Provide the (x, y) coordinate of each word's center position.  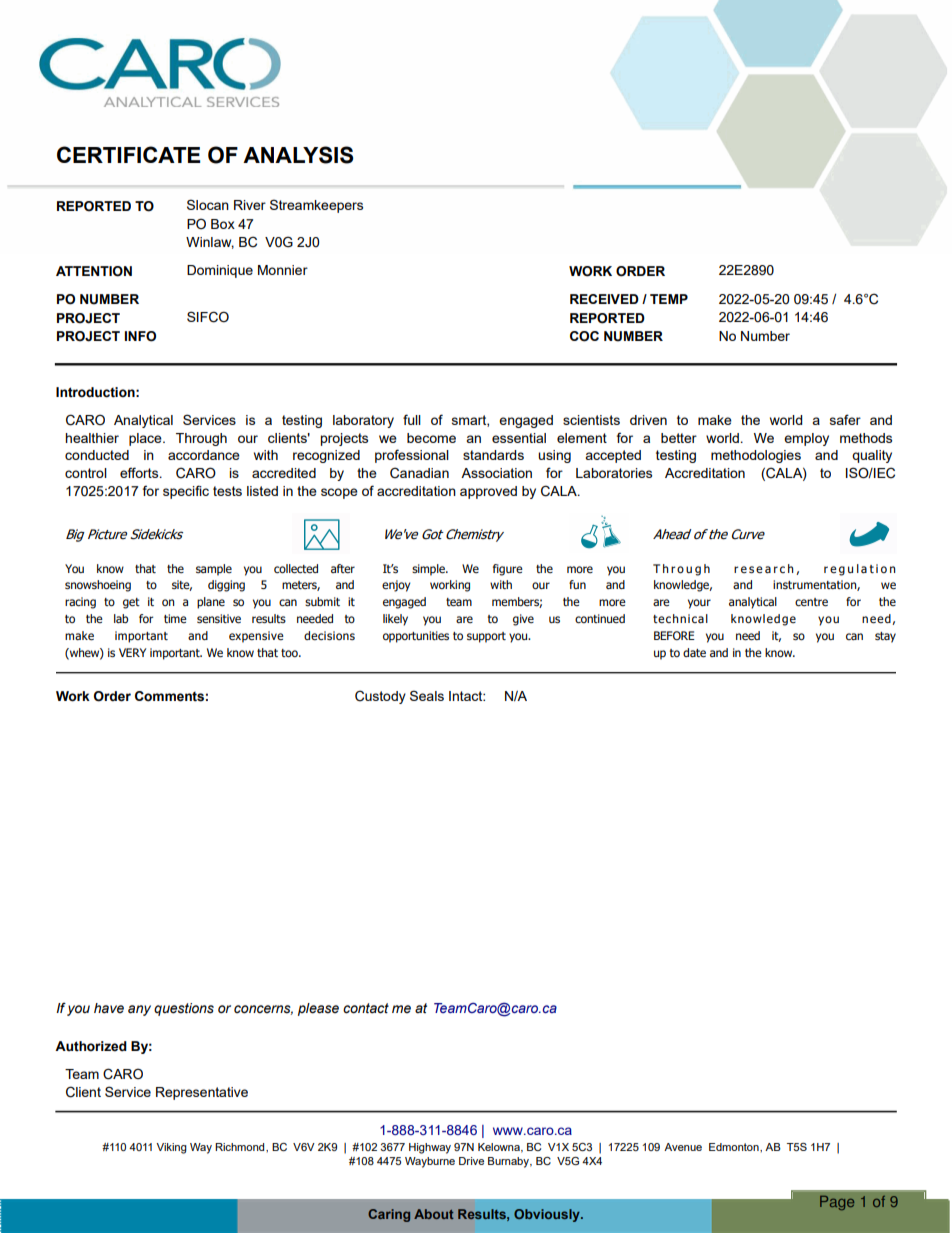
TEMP (669, 299)
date (694, 653)
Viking (171, 1148)
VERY (132, 652)
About (434, 1214)
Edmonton (735, 1147)
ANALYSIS (298, 155)
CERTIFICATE (128, 154)
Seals (427, 695)
